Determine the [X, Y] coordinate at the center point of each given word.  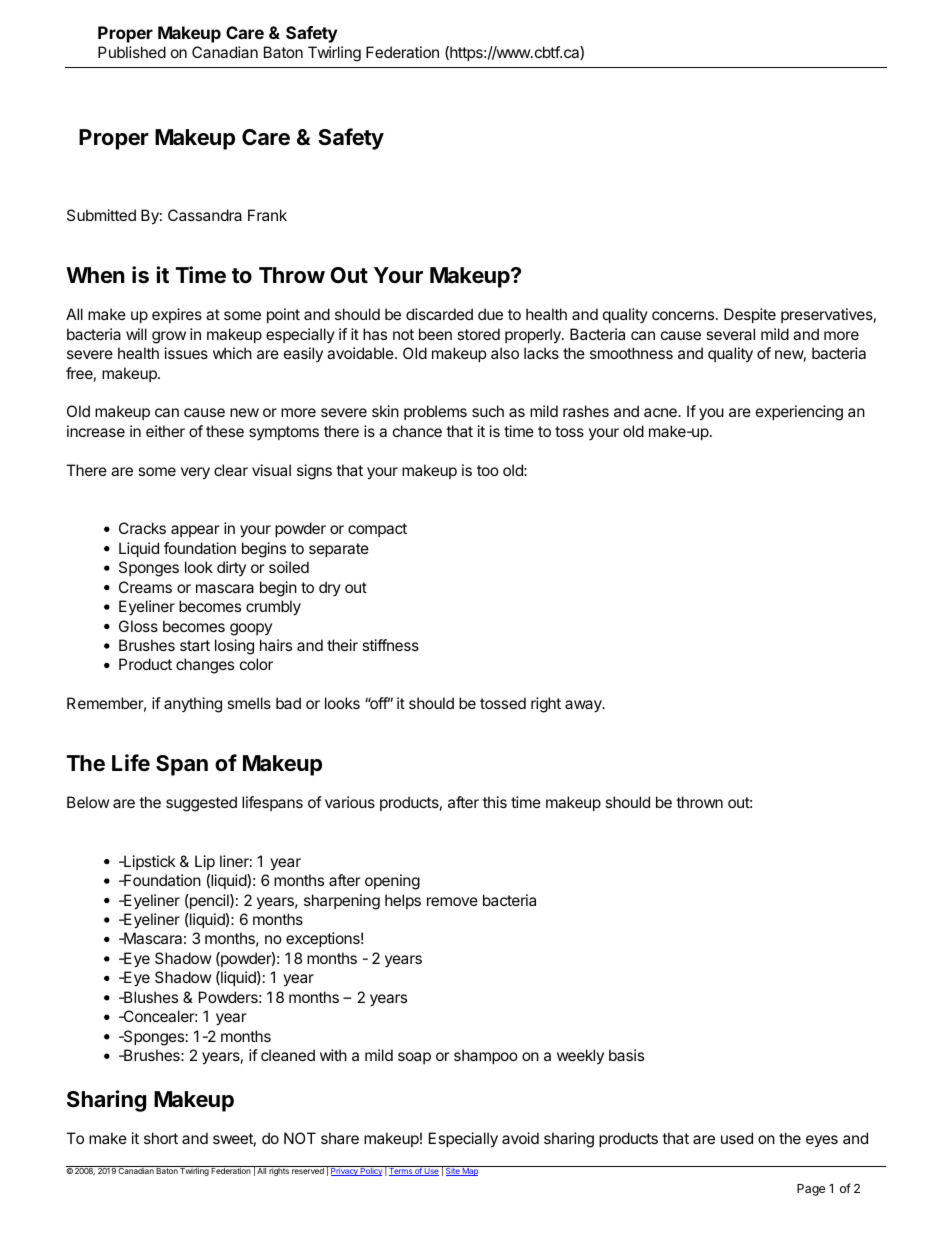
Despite [750, 315]
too [488, 470]
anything [193, 705]
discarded [439, 314]
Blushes [150, 997]
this [495, 802]
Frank [267, 215]
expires [177, 315]
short [161, 1138]
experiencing [799, 413]
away [584, 706]
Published [132, 52]
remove [452, 901]
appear [195, 531]
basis [626, 1055]
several [730, 334]
